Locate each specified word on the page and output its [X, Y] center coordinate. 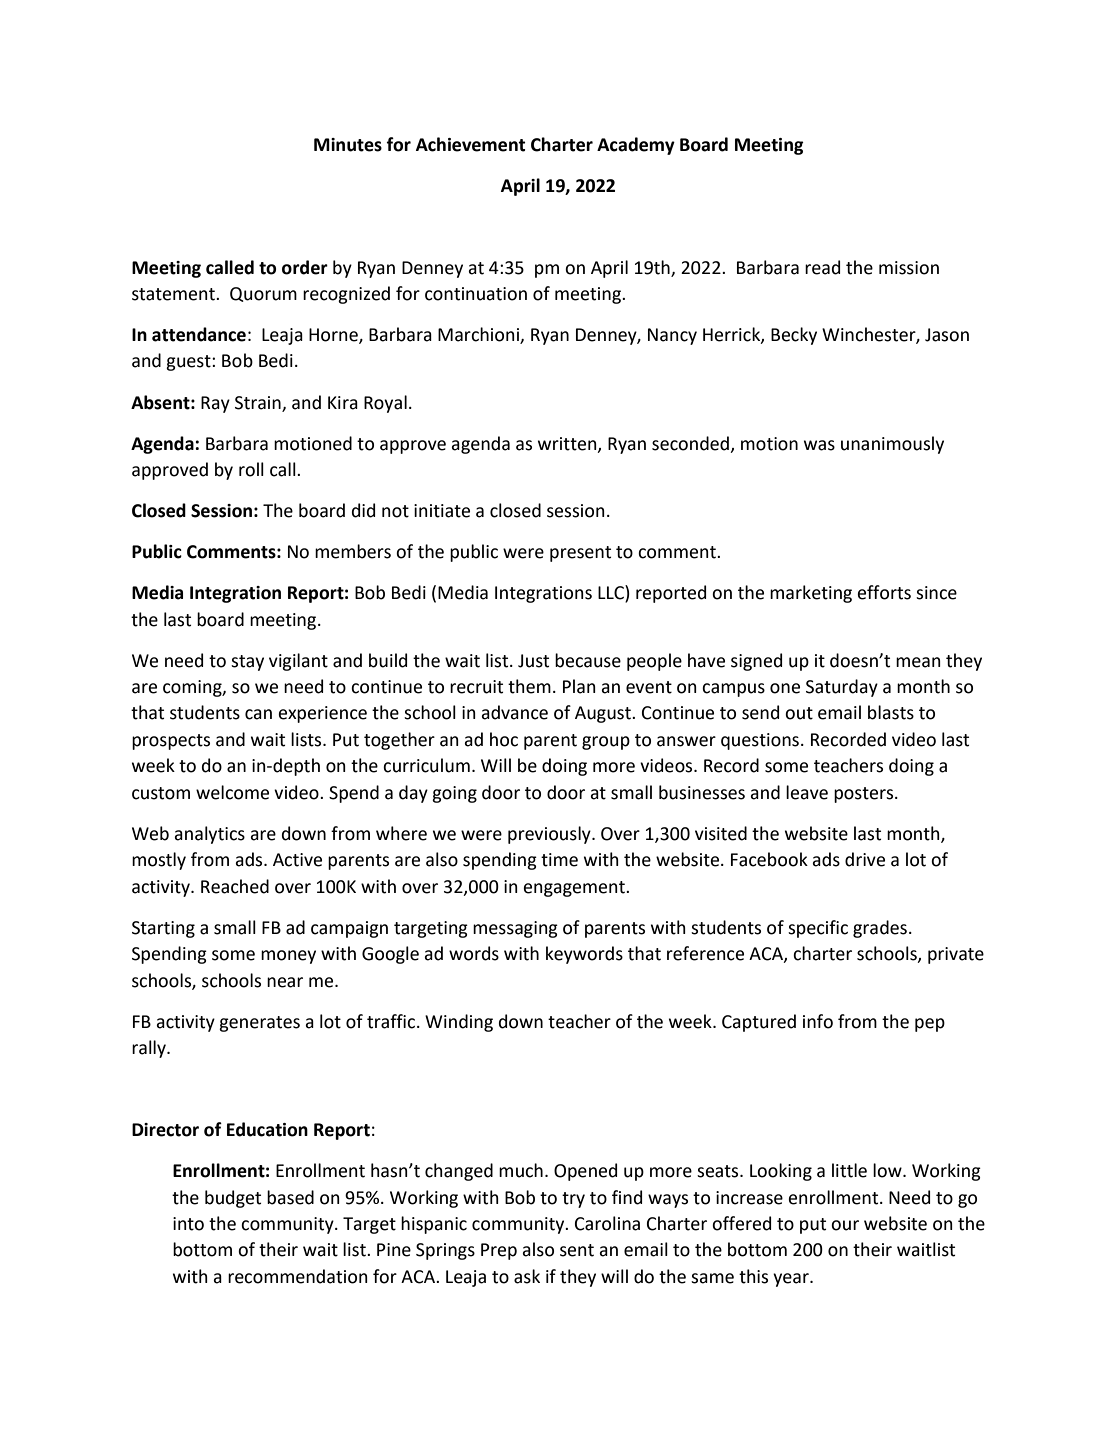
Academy [636, 146]
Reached [235, 886]
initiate [442, 511]
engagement [575, 889]
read [822, 267]
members [353, 551]
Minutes [348, 145]
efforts [884, 592]
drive [865, 859]
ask [527, 1276]
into [188, 1224]
